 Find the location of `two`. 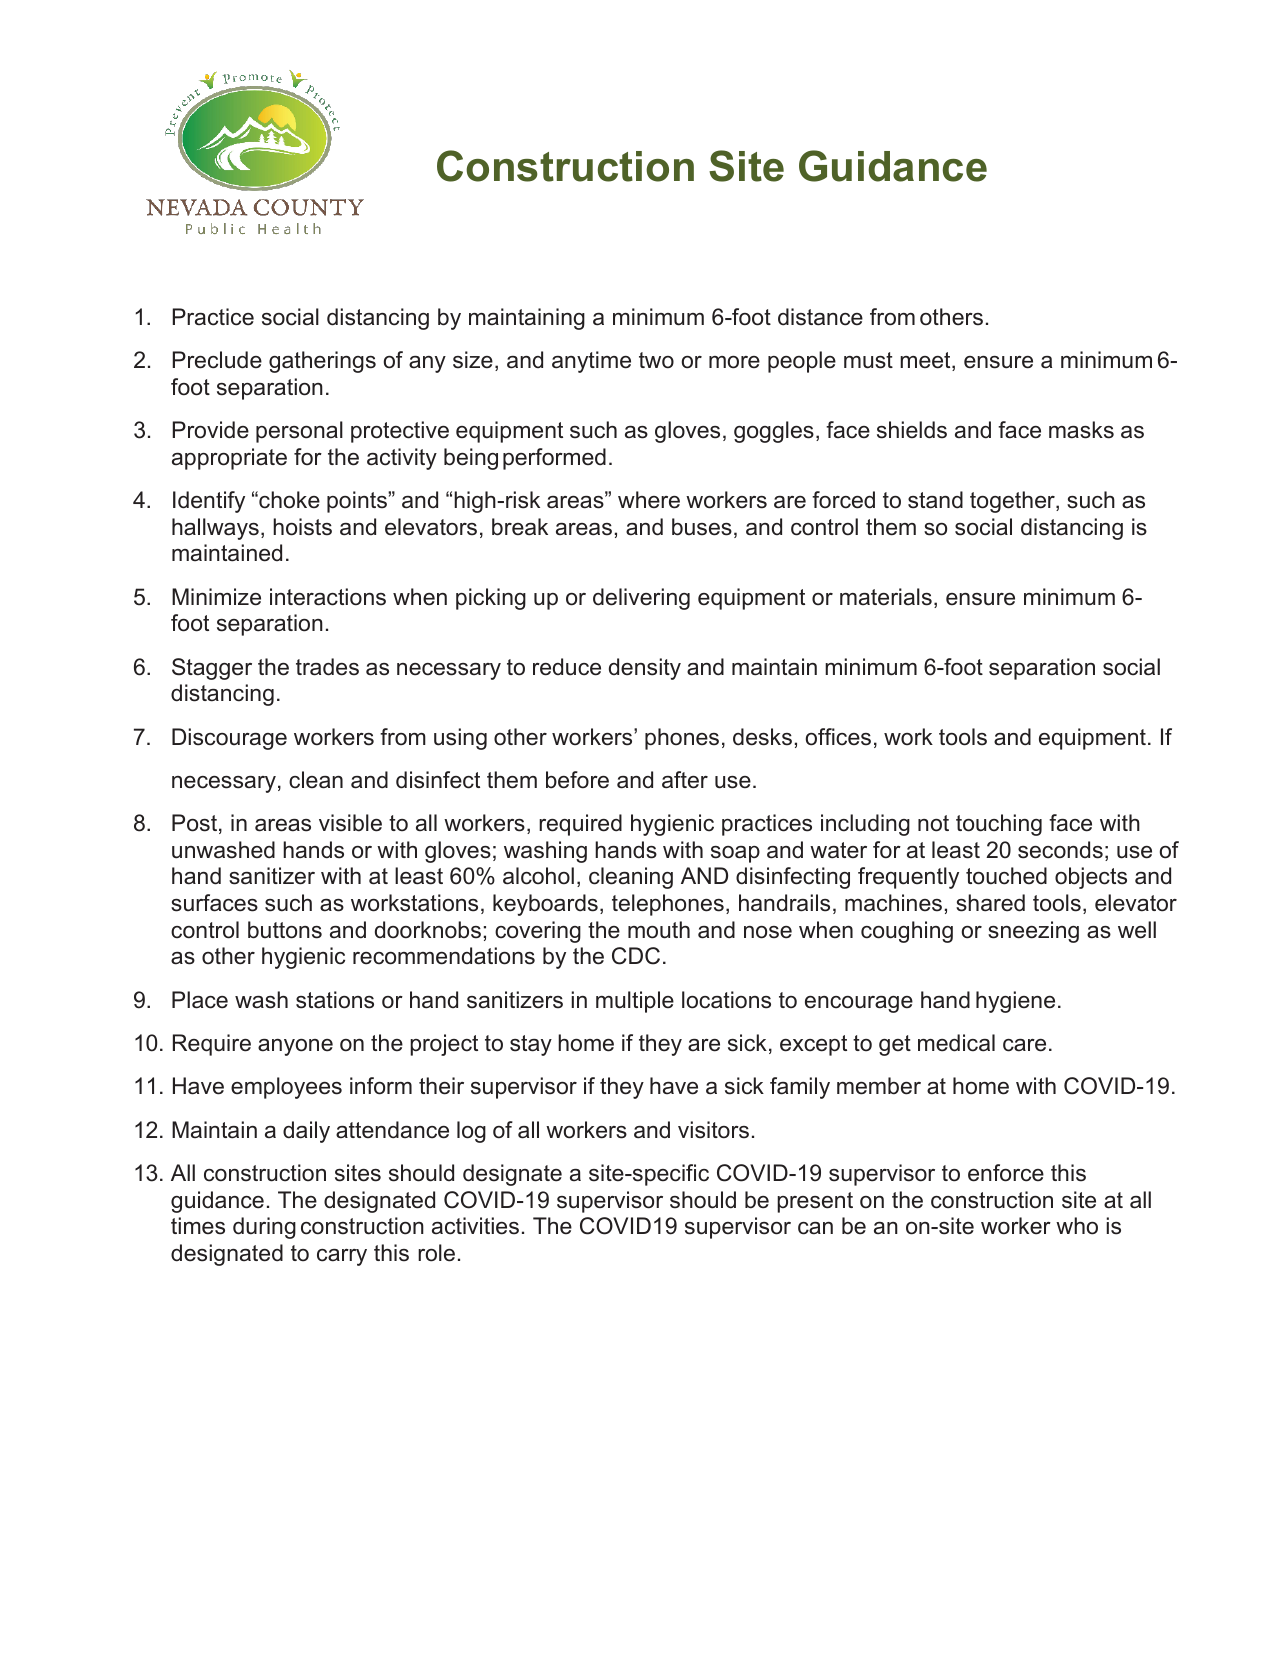

two is located at coordinates (656, 360).
